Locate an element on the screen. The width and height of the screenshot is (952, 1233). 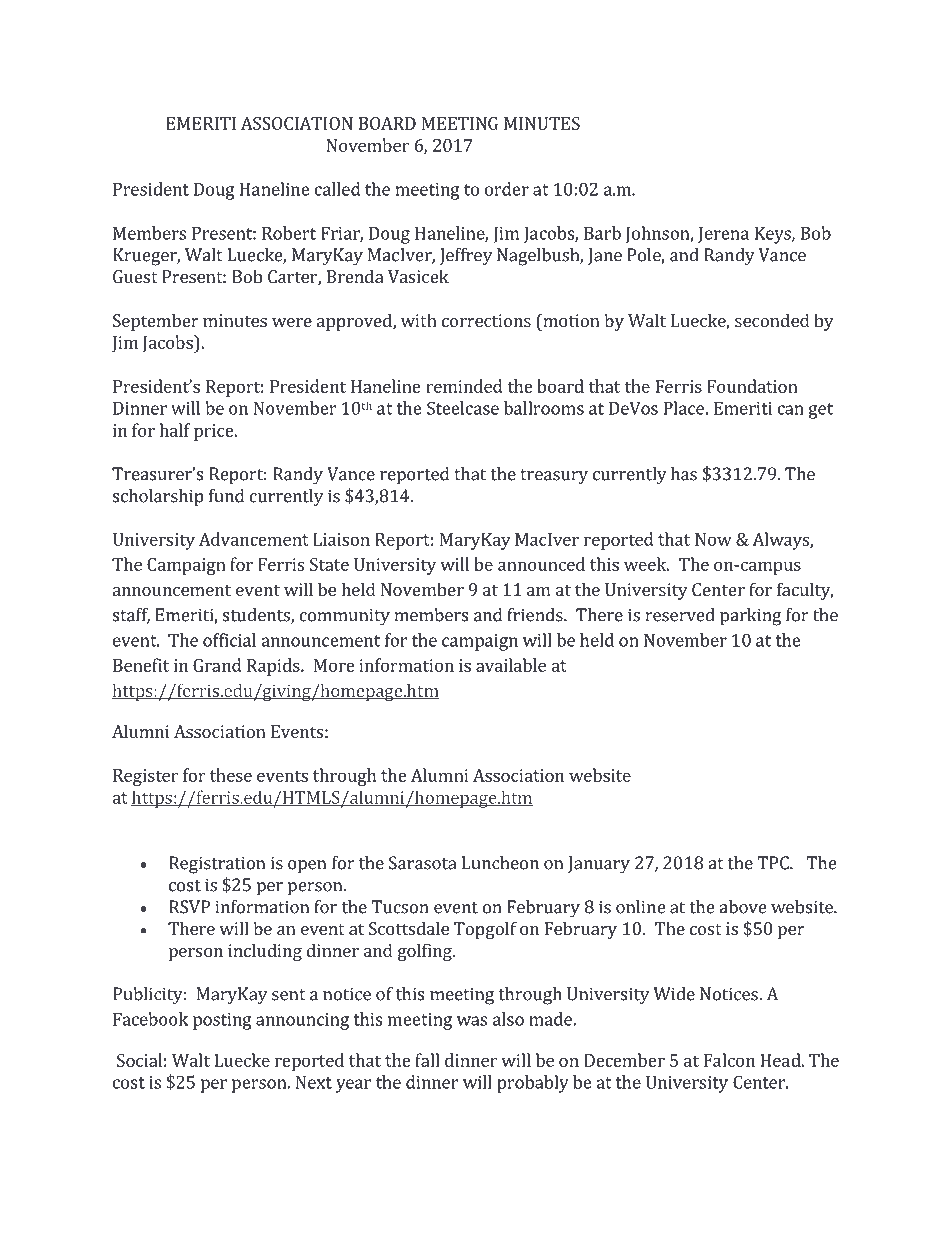
treasury is located at coordinates (554, 477).
